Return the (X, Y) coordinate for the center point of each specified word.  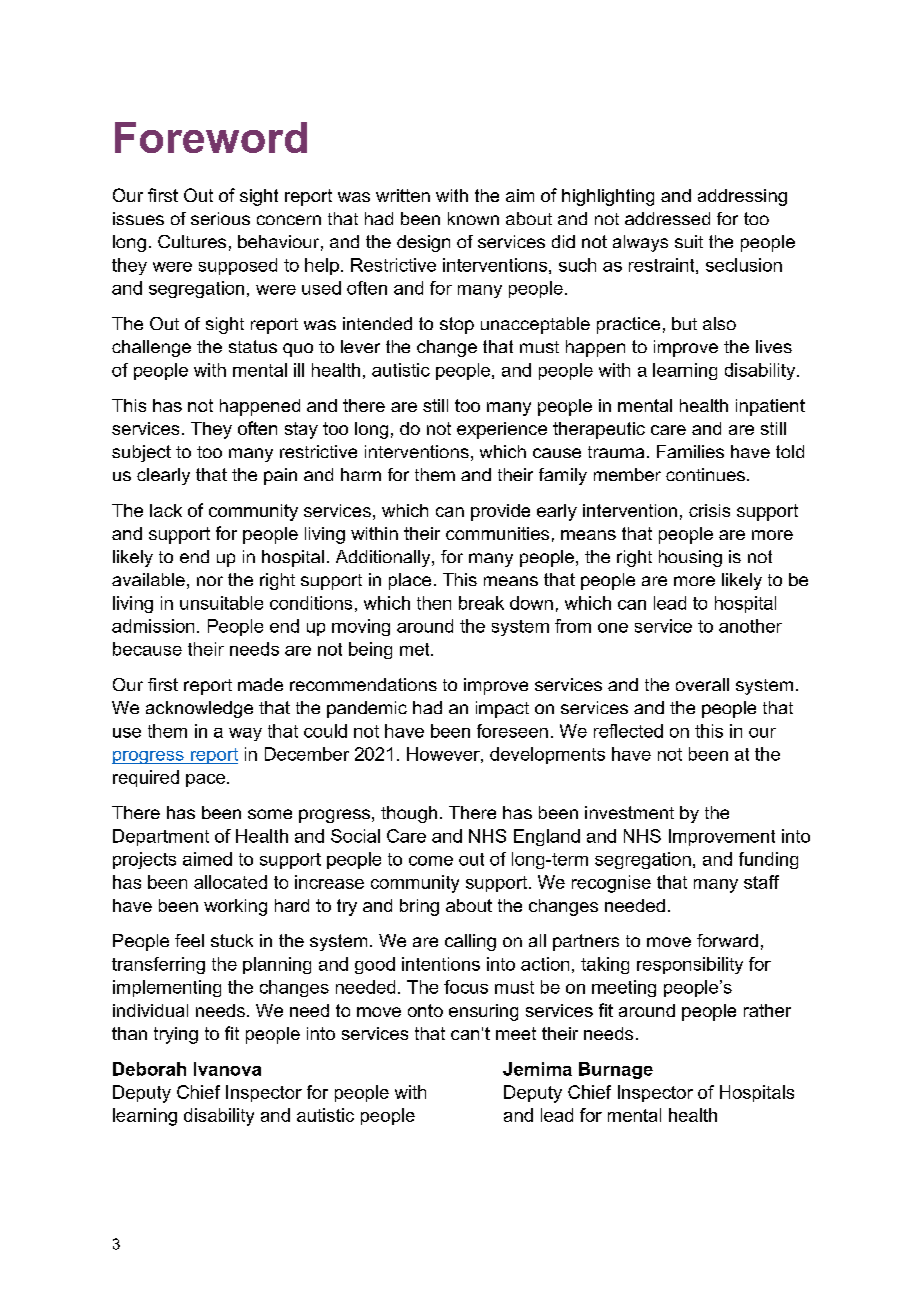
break (481, 603)
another (750, 626)
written (403, 195)
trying (176, 1035)
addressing (742, 197)
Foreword (211, 137)
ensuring (483, 1012)
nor (210, 581)
